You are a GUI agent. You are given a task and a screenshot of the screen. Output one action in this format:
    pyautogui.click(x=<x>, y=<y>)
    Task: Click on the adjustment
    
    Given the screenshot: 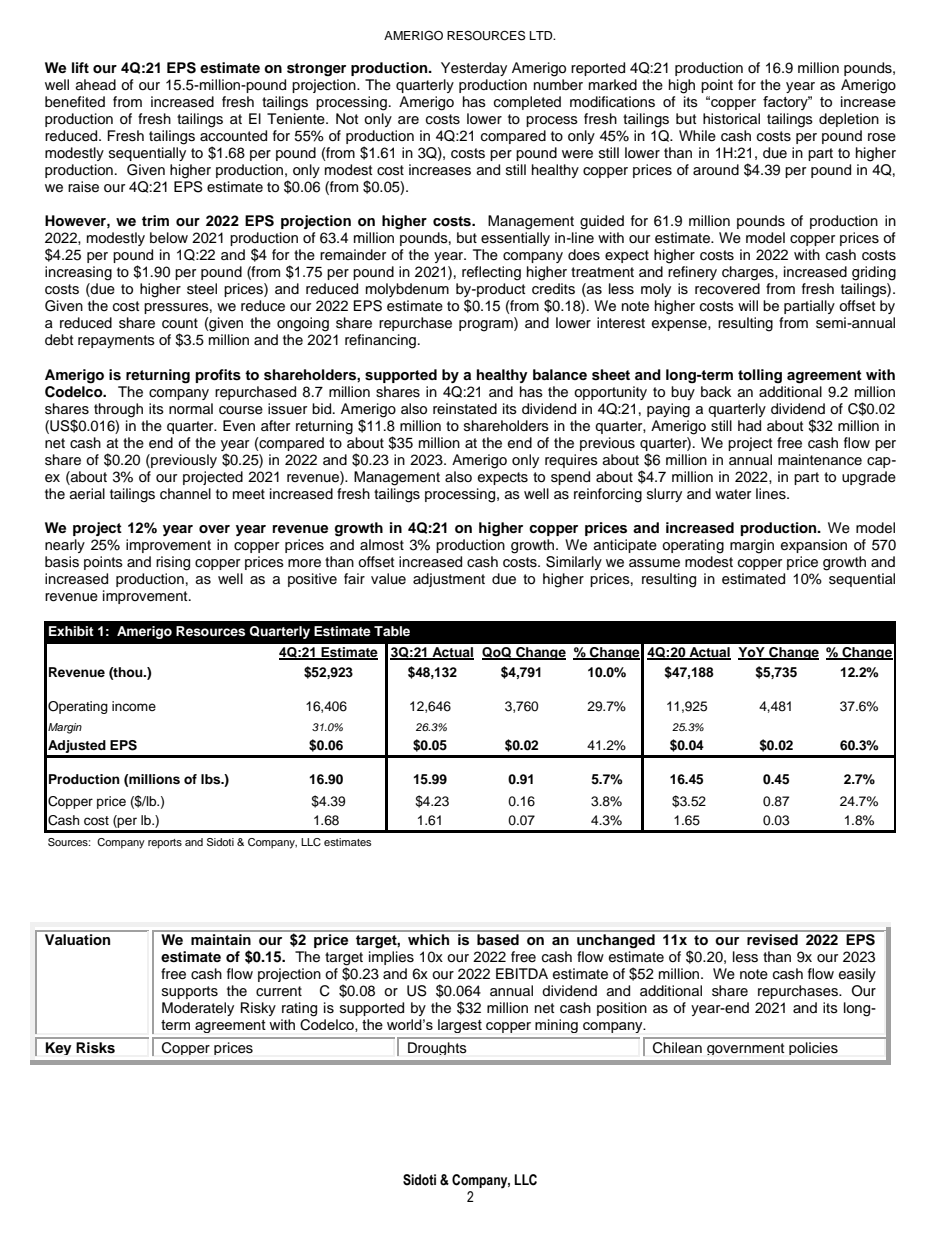 What is the action you would take?
    pyautogui.click(x=449, y=580)
